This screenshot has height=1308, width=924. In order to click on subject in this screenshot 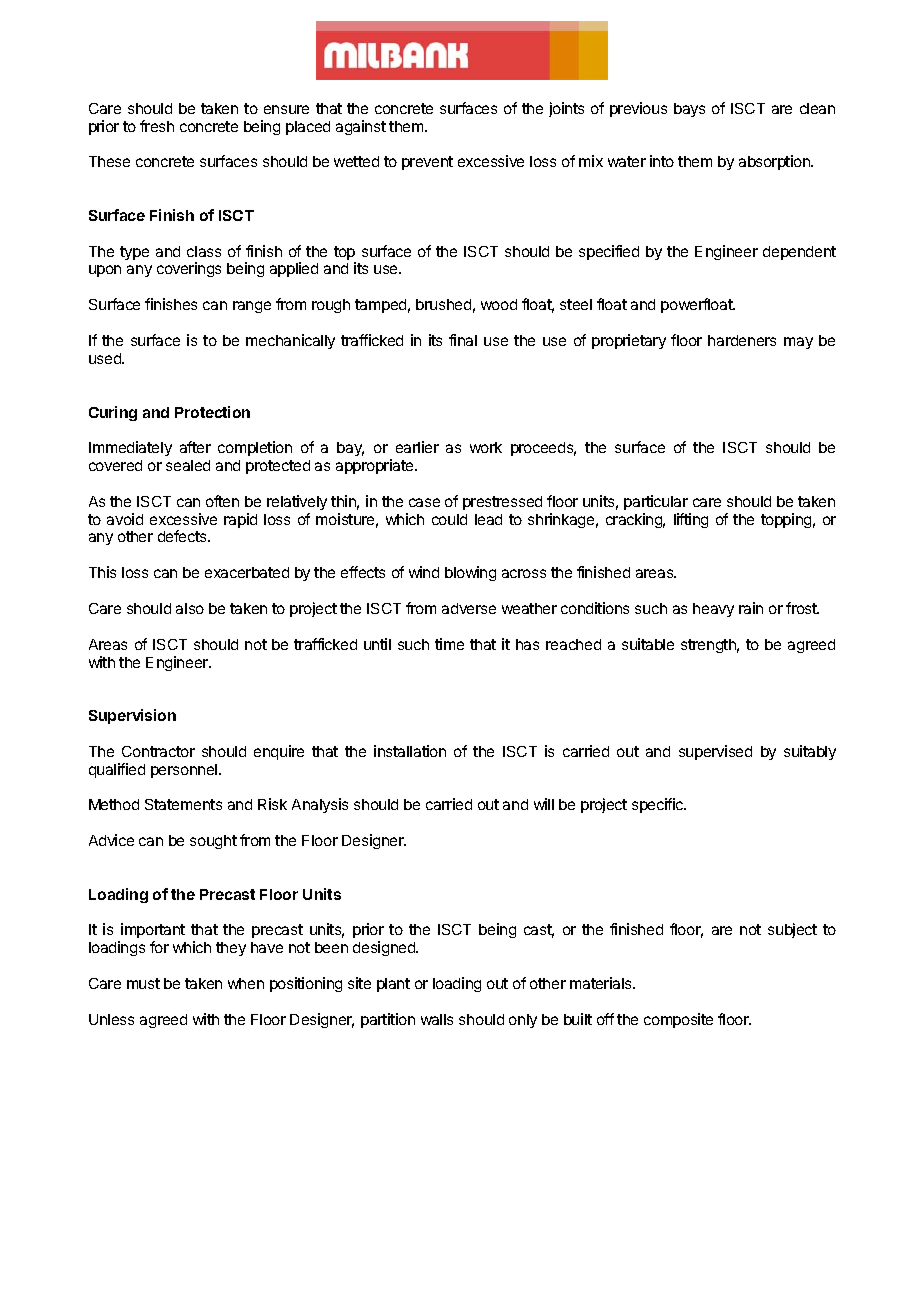, I will do `click(792, 930)`.
